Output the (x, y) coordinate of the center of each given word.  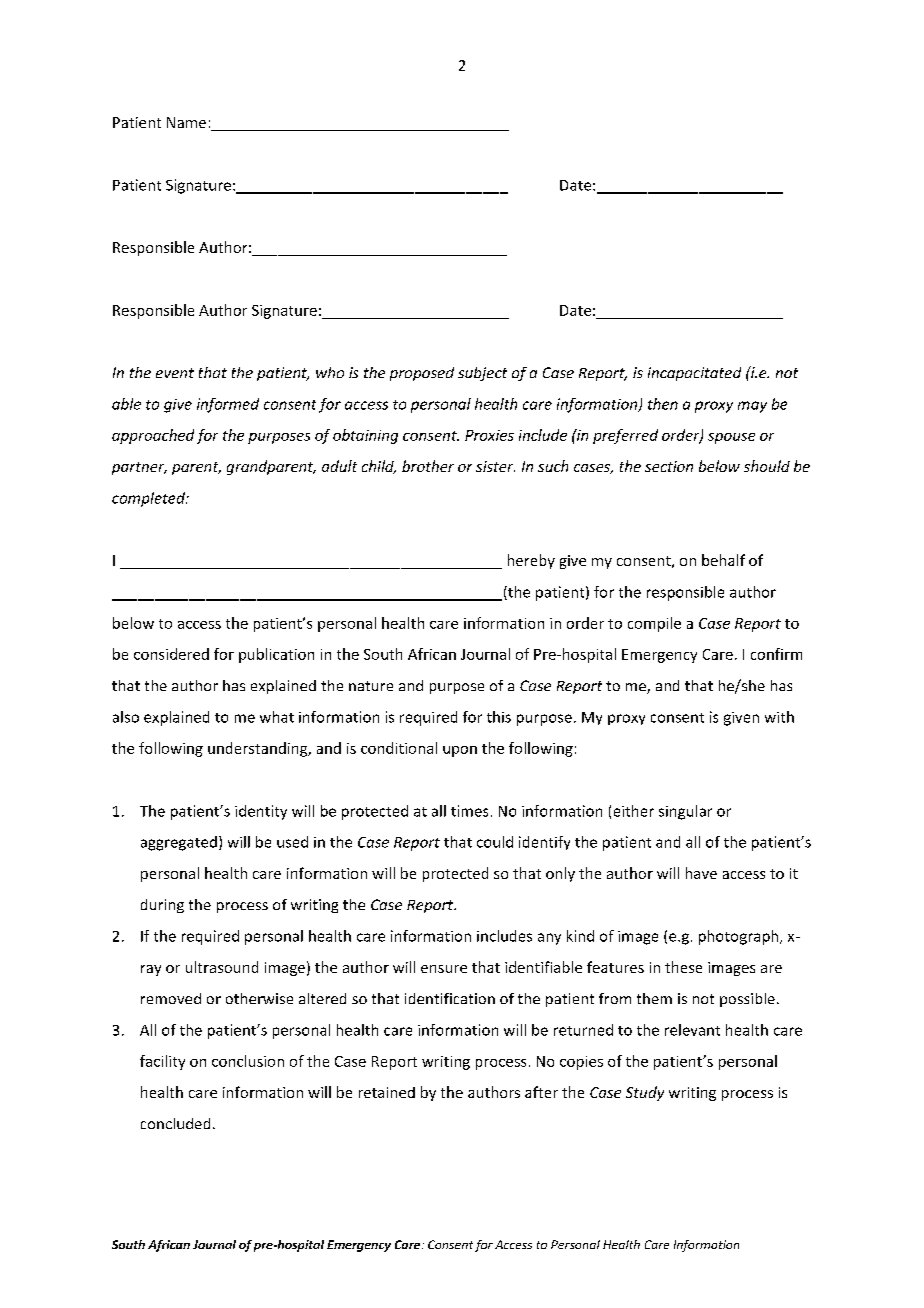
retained (387, 1092)
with (779, 717)
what (277, 717)
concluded (175, 1123)
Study (645, 1093)
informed (228, 405)
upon (460, 751)
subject (482, 374)
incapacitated (694, 374)
